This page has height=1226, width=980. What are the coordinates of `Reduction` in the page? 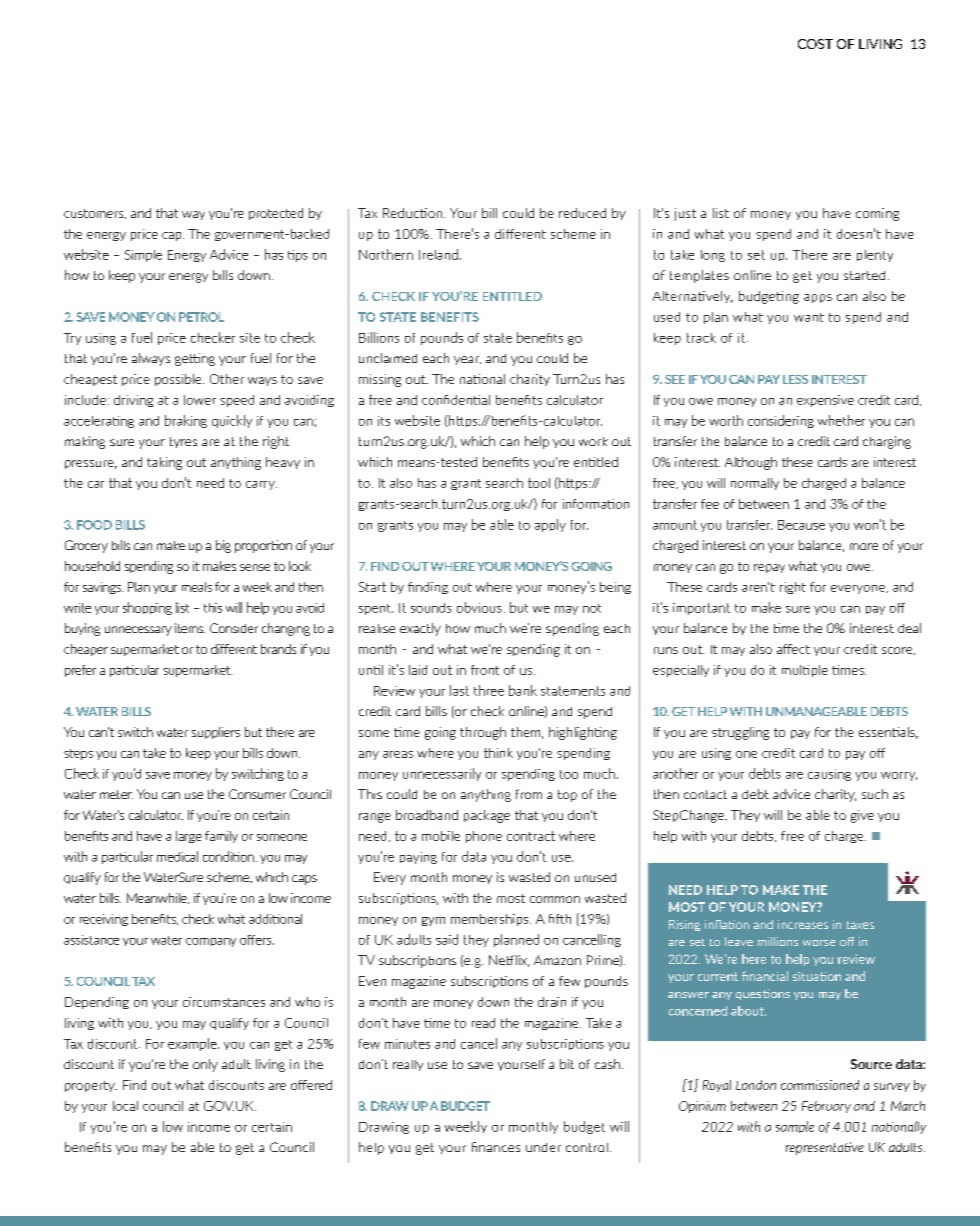 It's located at (414, 213).
